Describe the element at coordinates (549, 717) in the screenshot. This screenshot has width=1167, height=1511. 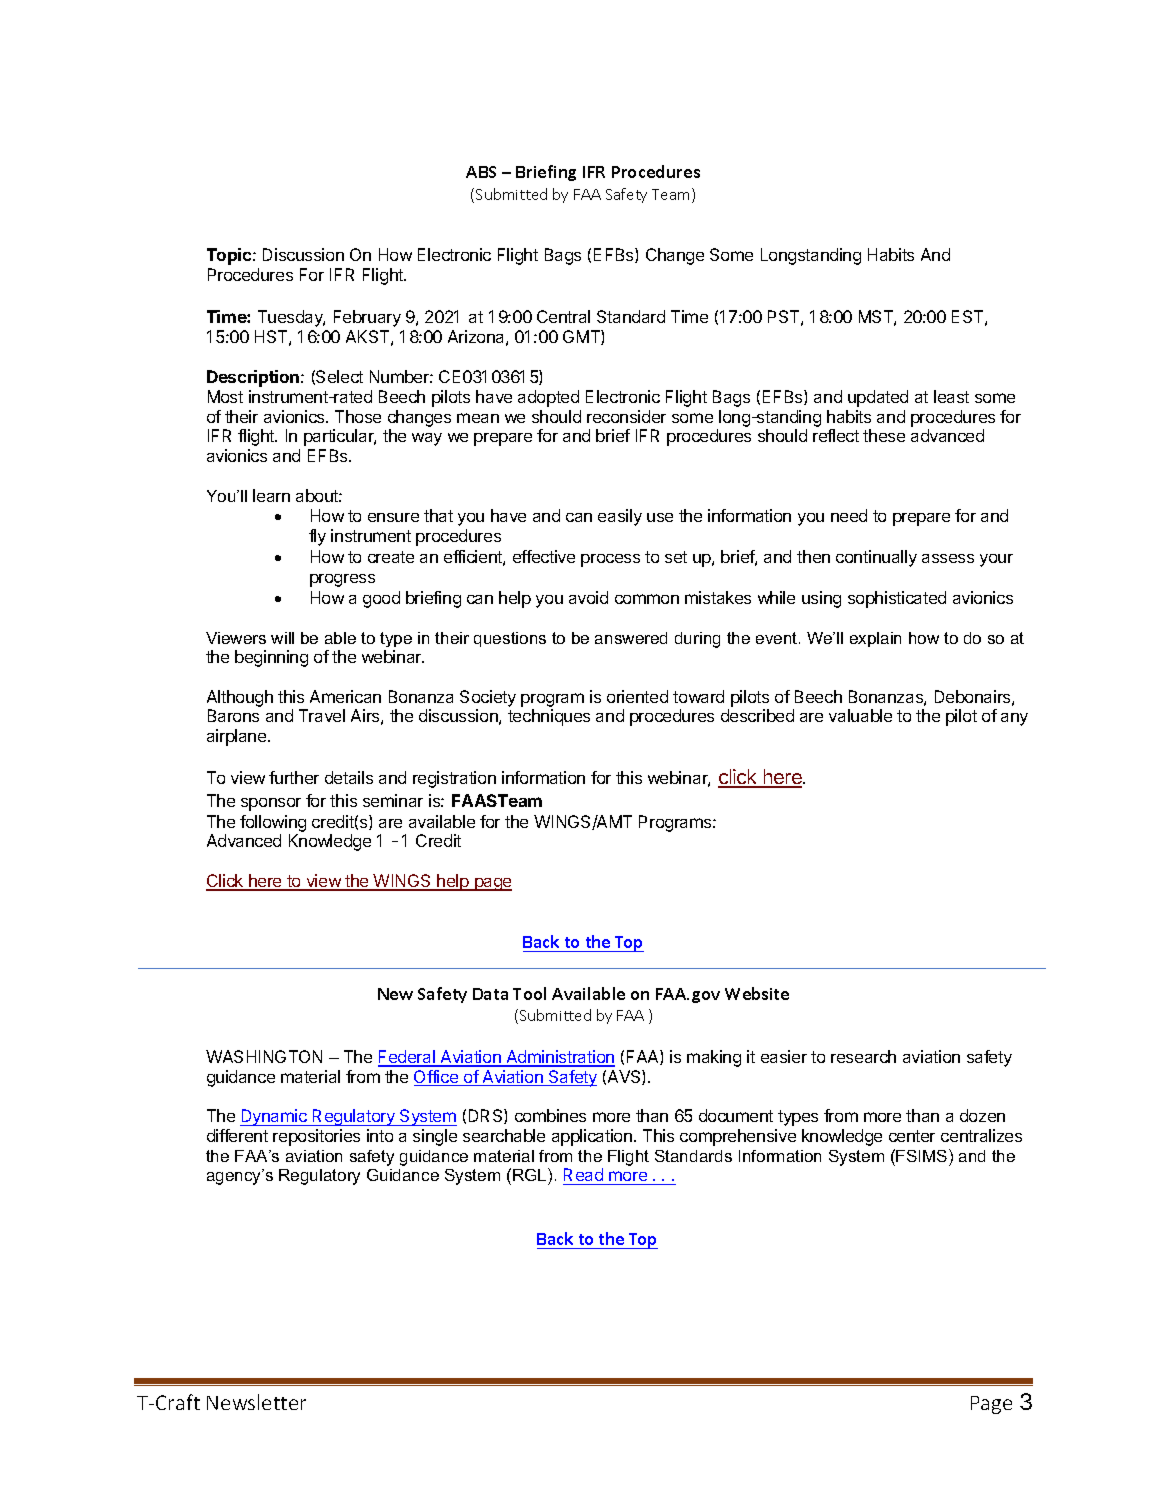
I see `techniques` at that location.
